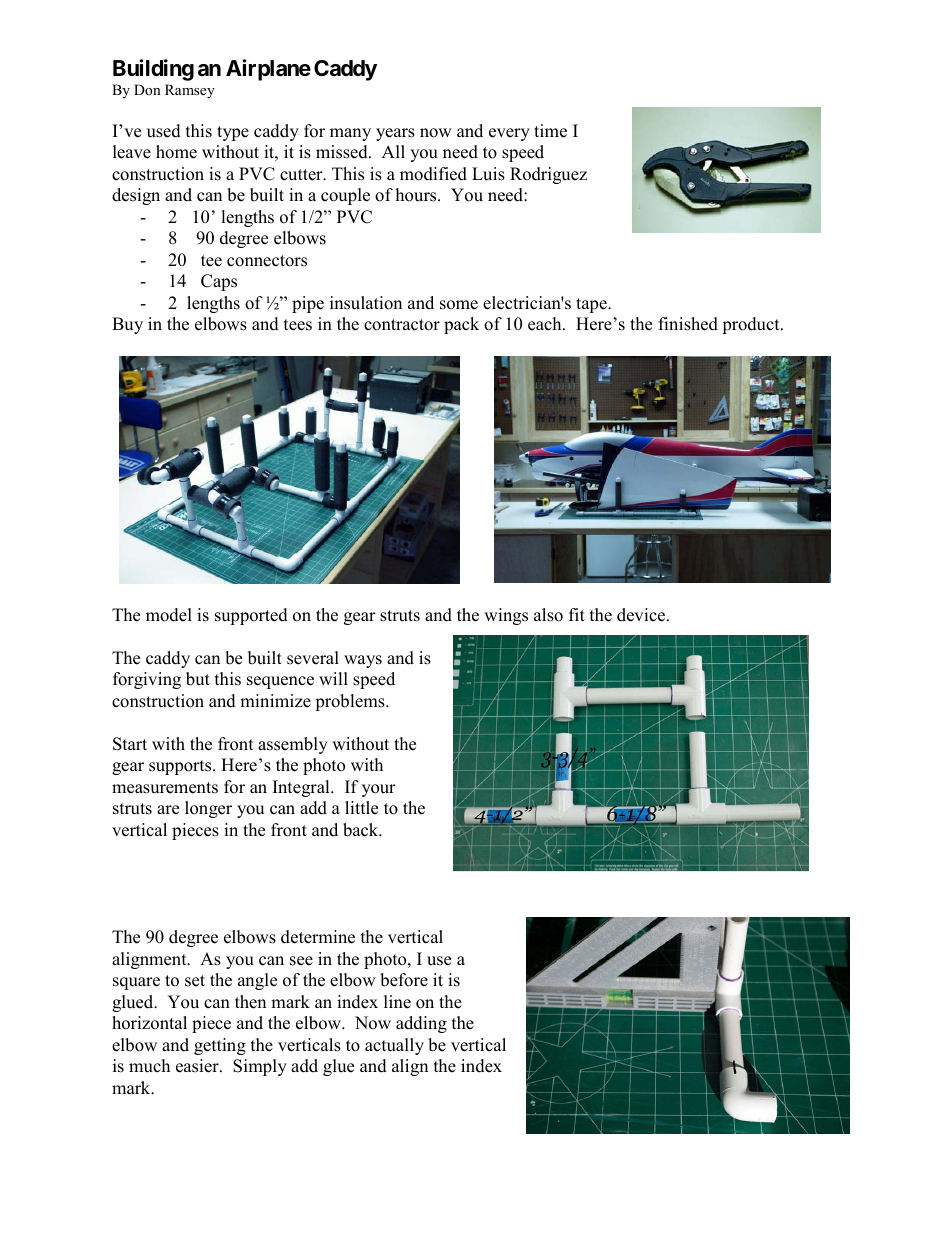 The width and height of the screenshot is (952, 1233). I want to click on getting, so click(220, 1046).
